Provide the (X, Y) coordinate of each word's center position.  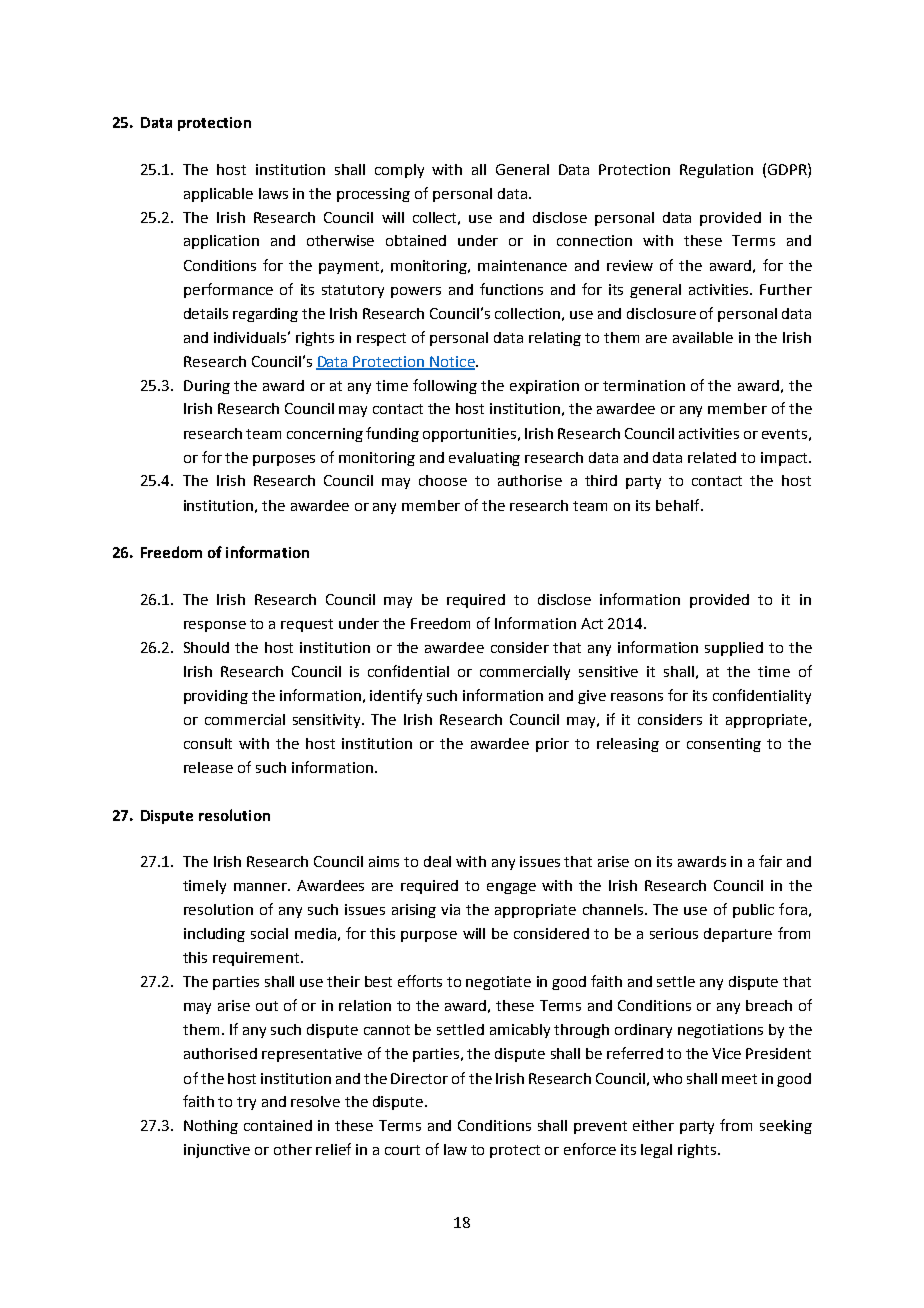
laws (273, 193)
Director (419, 1078)
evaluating (484, 459)
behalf (679, 505)
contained (278, 1125)
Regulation (716, 171)
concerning (325, 435)
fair (770, 861)
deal (437, 861)
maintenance (522, 265)
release (208, 767)
